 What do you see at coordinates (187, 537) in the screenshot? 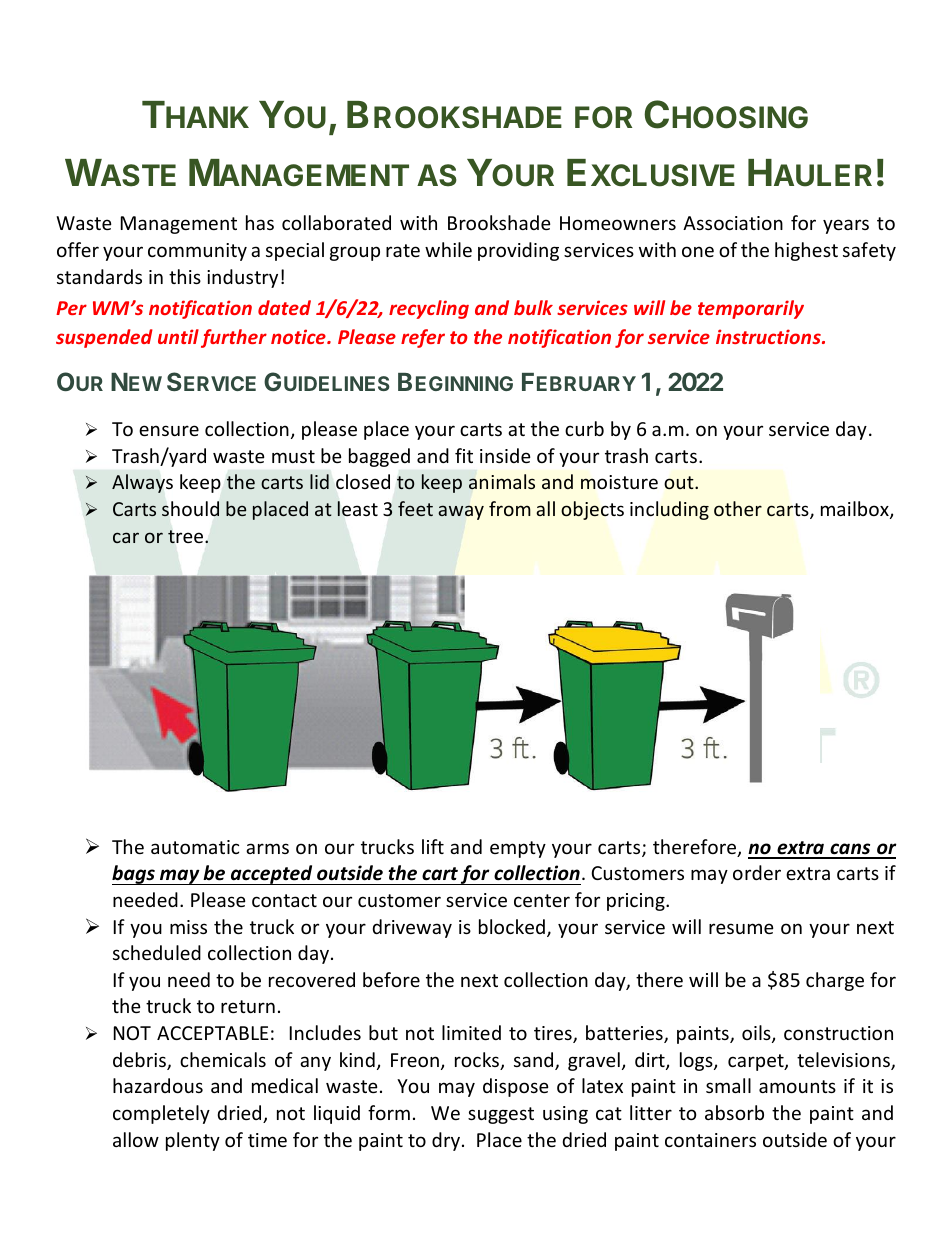
I see `tree` at bounding box center [187, 537].
